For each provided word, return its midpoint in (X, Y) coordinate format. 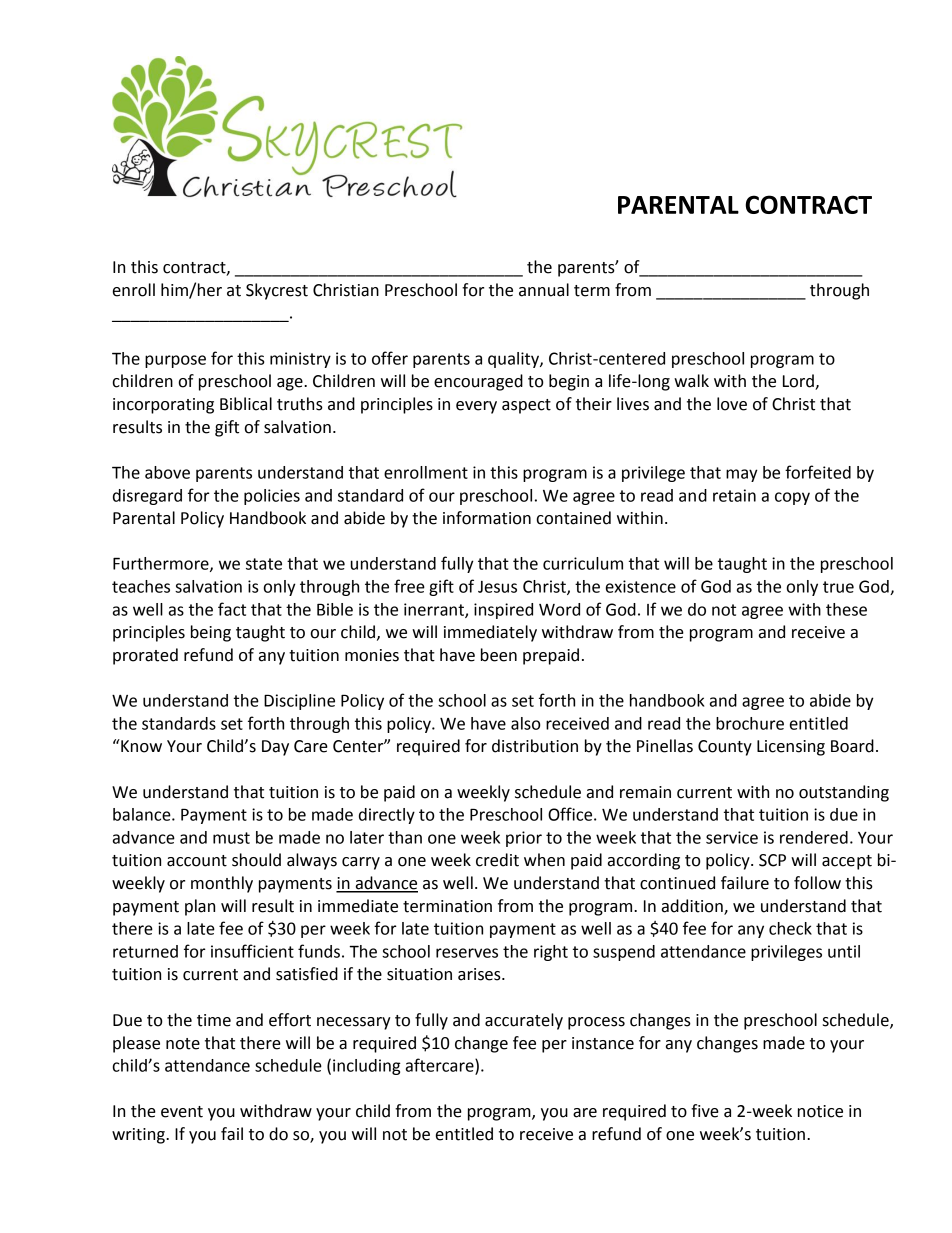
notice (820, 1111)
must (231, 838)
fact (232, 609)
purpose (175, 361)
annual (544, 290)
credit (497, 860)
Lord (799, 382)
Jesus (497, 587)
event (182, 1112)
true (838, 587)
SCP (772, 860)
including (367, 1067)
